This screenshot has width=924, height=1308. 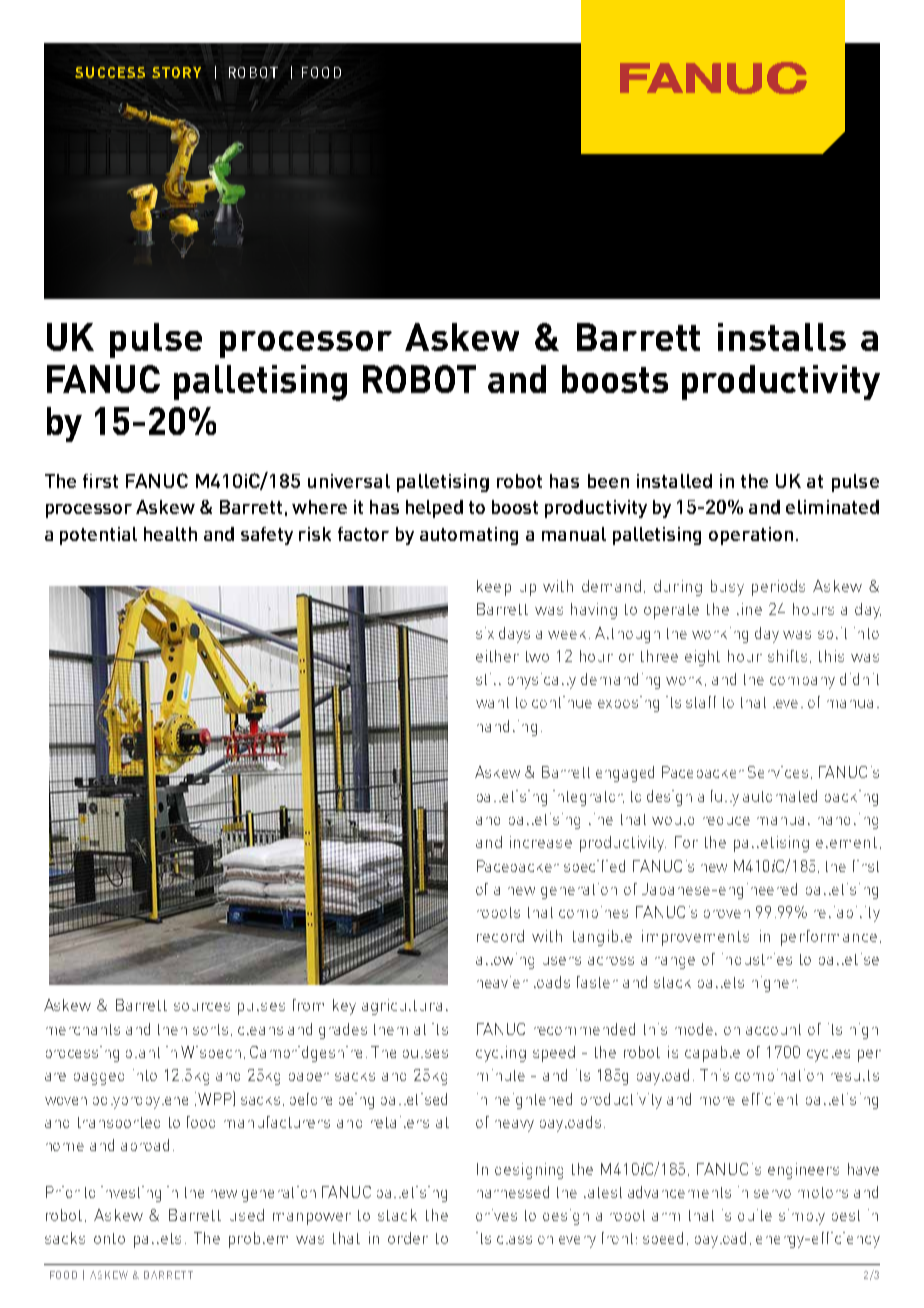 I want to click on helped, so click(x=434, y=509).
